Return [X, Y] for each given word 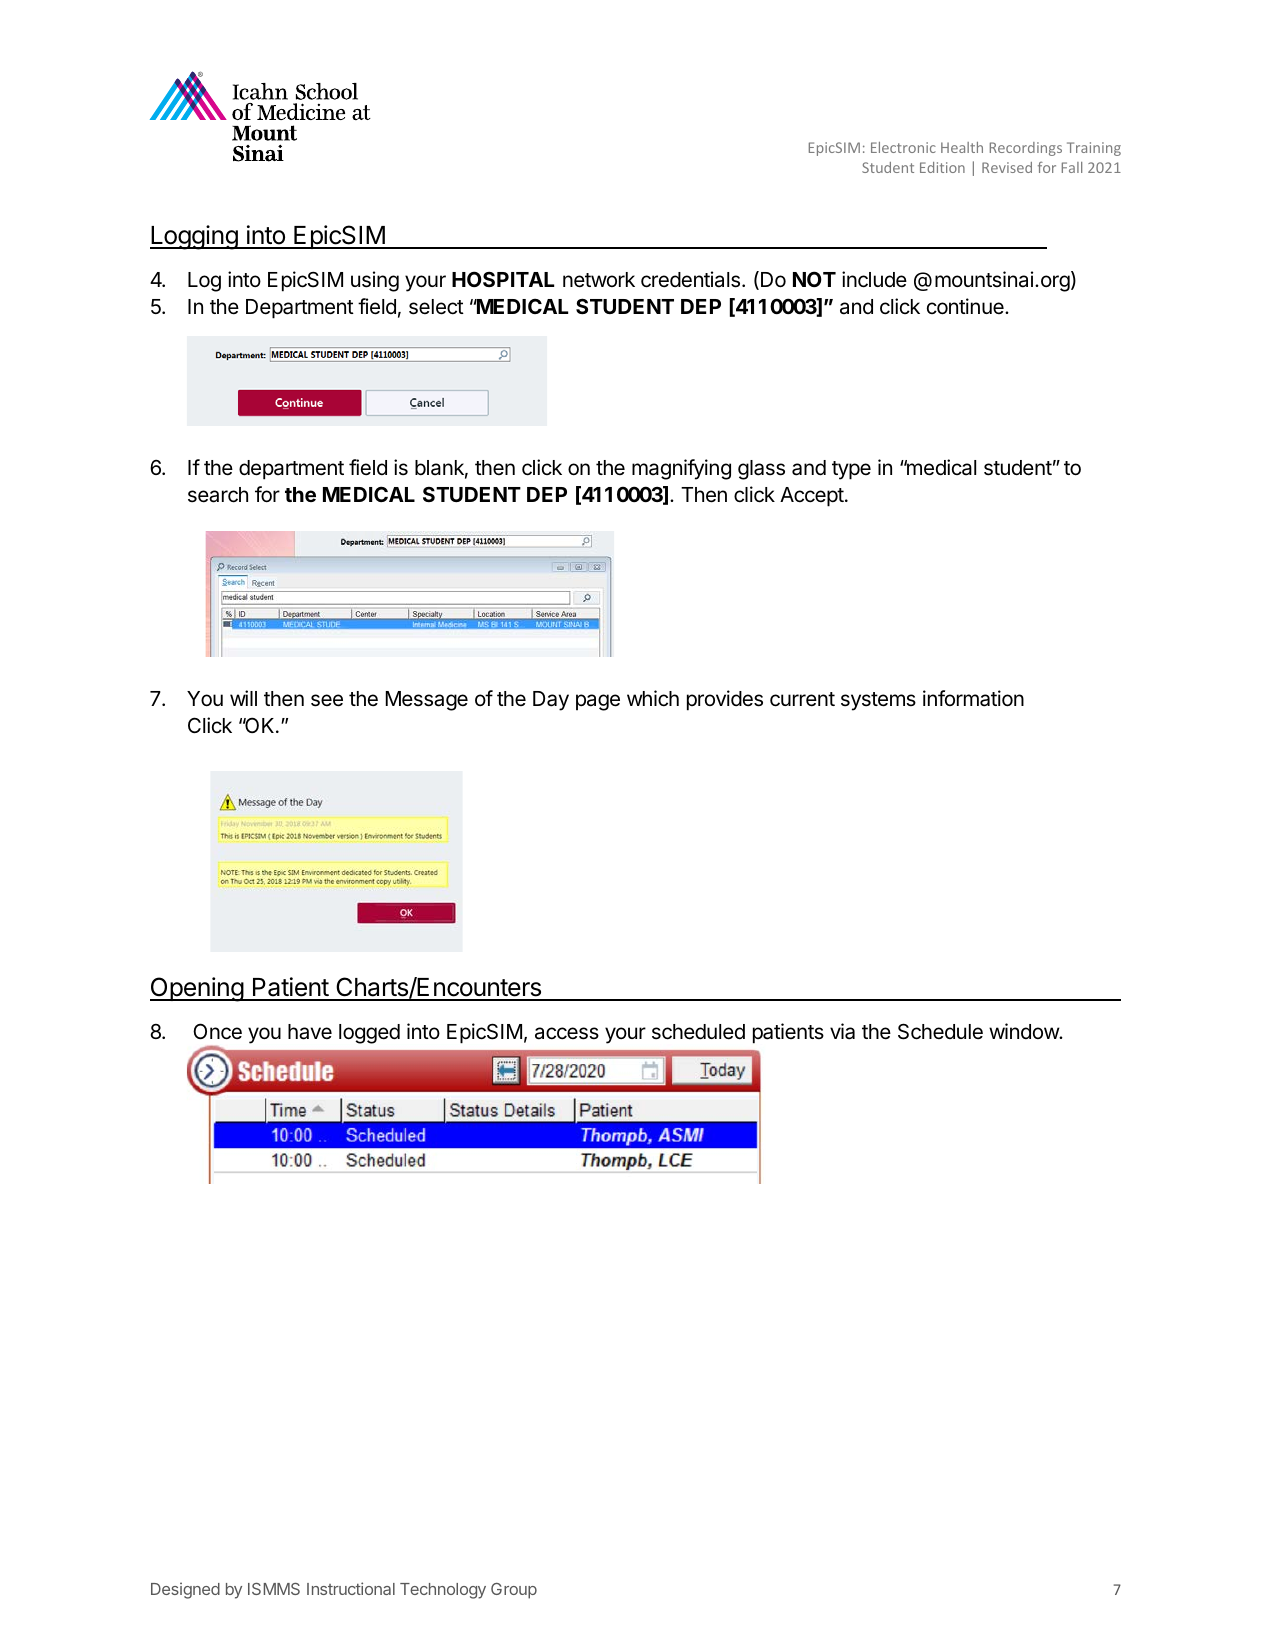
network [599, 280]
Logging [194, 237]
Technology [443, 1591]
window [1024, 1031]
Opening [197, 989]
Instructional [351, 1588]
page [598, 702]
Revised [1007, 167]
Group [514, 1591]
